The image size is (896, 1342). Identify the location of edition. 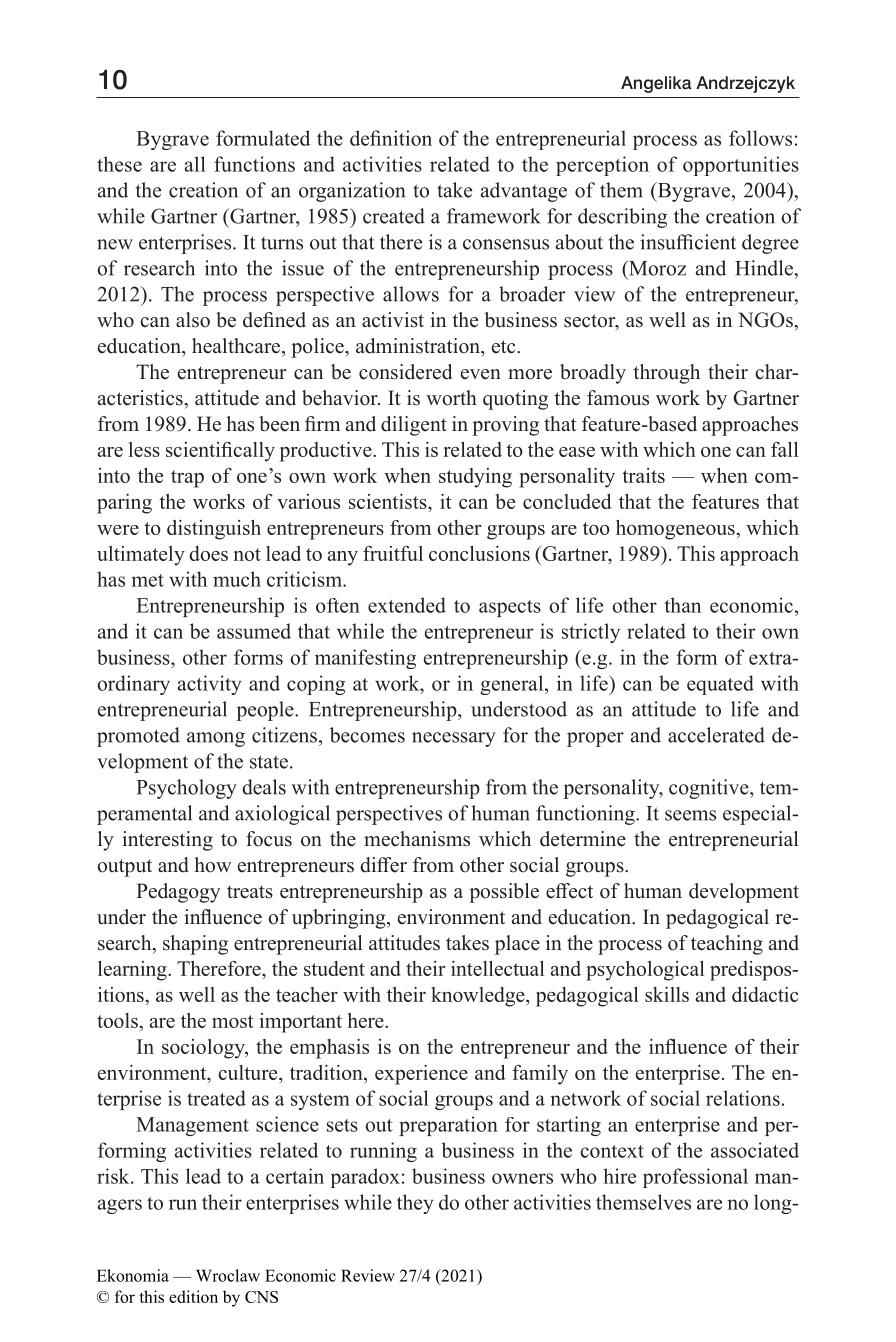
(193, 1296).
